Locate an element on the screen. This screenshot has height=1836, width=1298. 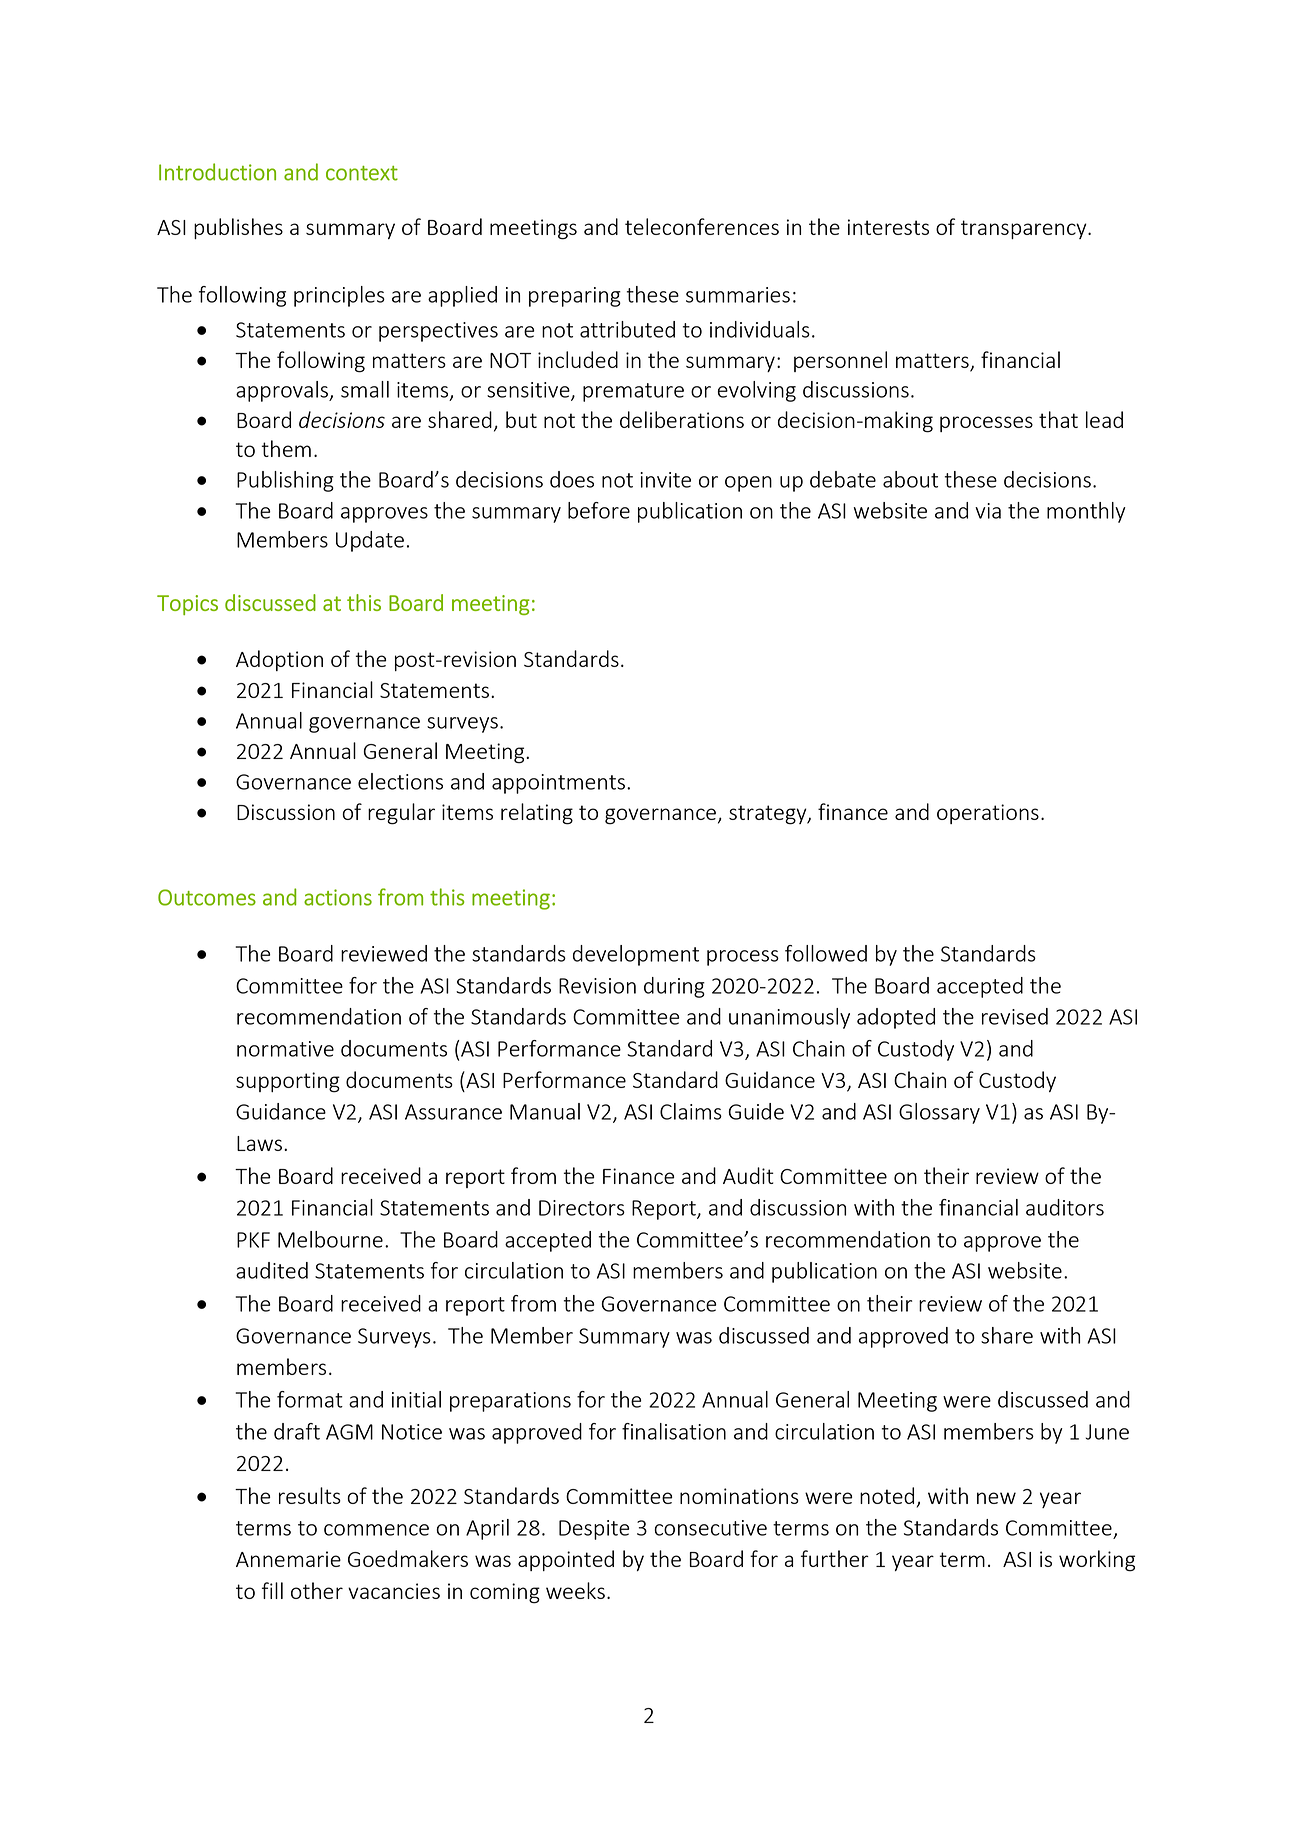
Update is located at coordinates (370, 541).
